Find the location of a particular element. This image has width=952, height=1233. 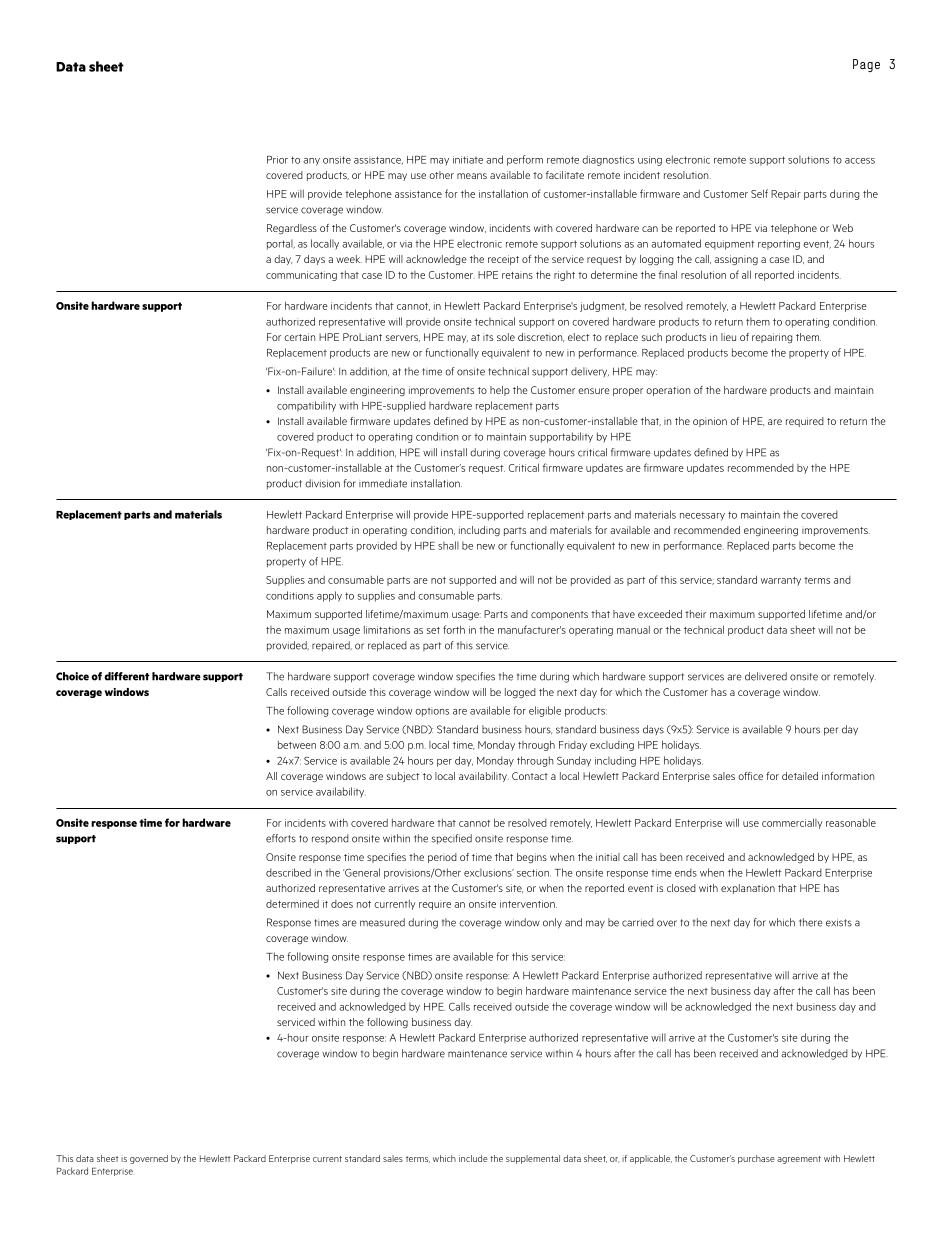

exclusions is located at coordinates (489, 872).
